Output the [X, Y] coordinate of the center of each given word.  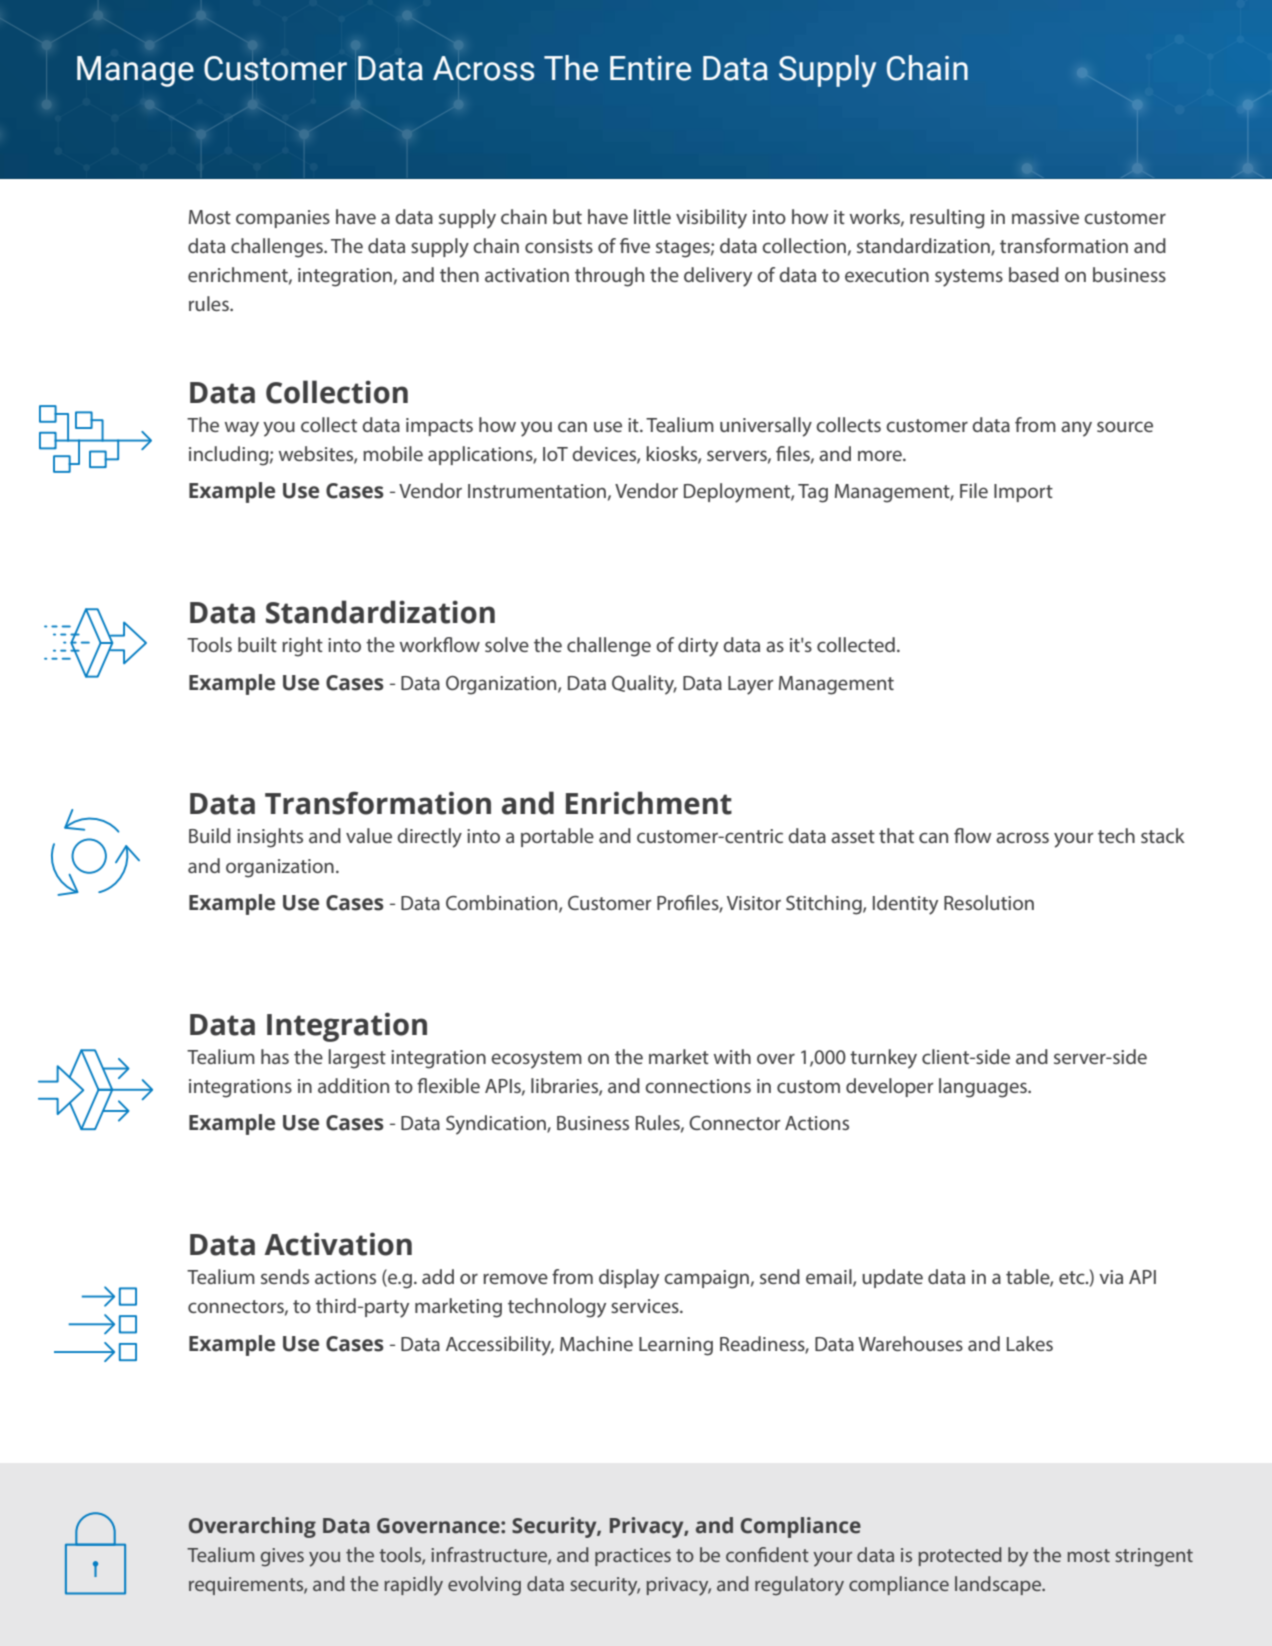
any [1076, 429]
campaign [706, 1279]
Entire [650, 68]
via [1111, 1277]
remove [515, 1278]
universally [766, 427]
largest [357, 1059]
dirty [698, 647]
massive [1045, 217]
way [242, 429]
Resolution [989, 902]
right [302, 647]
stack [1163, 835]
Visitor [754, 903]
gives [282, 1557]
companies [283, 219]
